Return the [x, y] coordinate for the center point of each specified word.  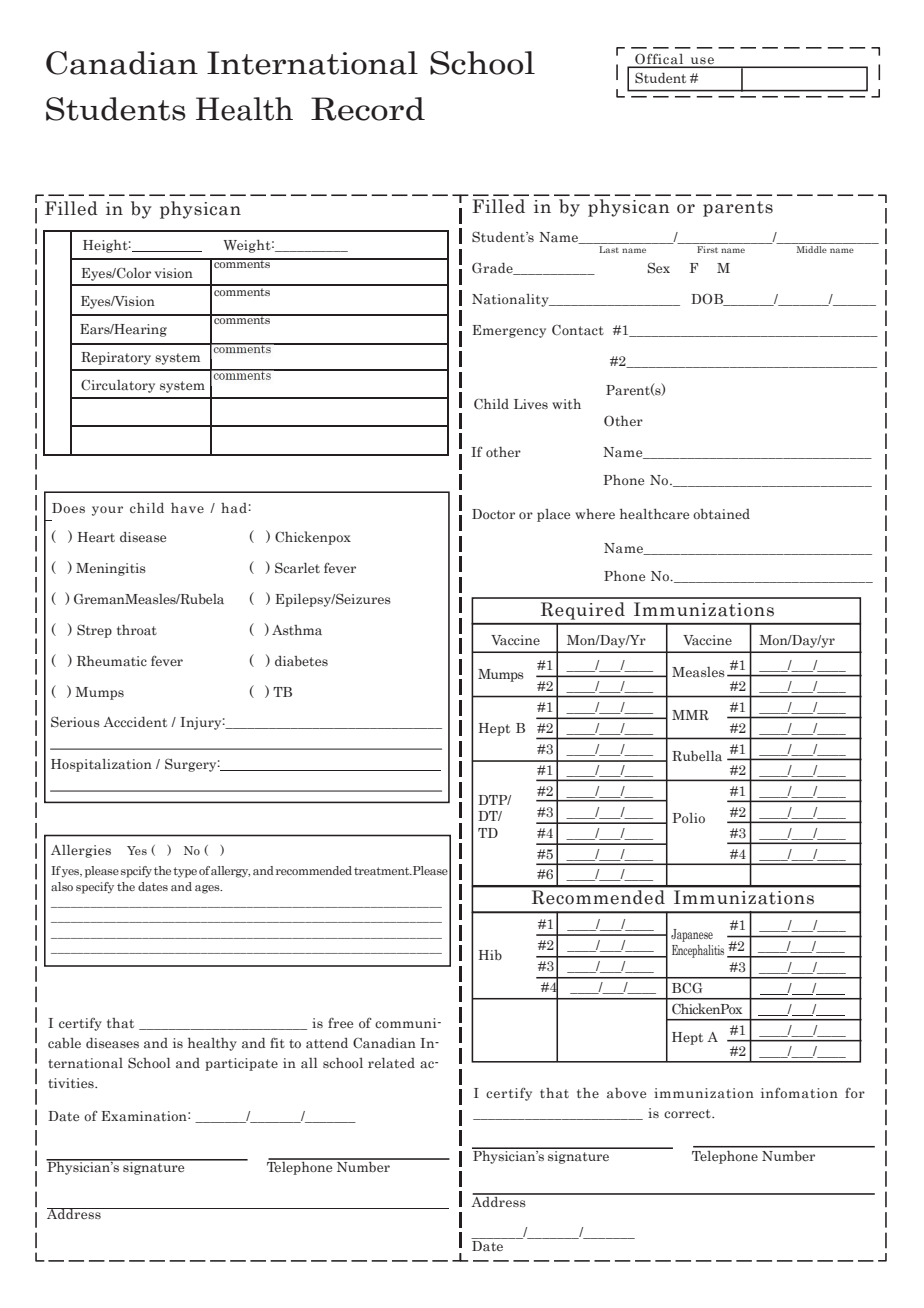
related [391, 1063]
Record [368, 109]
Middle [812, 249]
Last [609, 249]
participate [241, 1064]
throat [137, 630]
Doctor [493, 514]
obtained [721, 514]
